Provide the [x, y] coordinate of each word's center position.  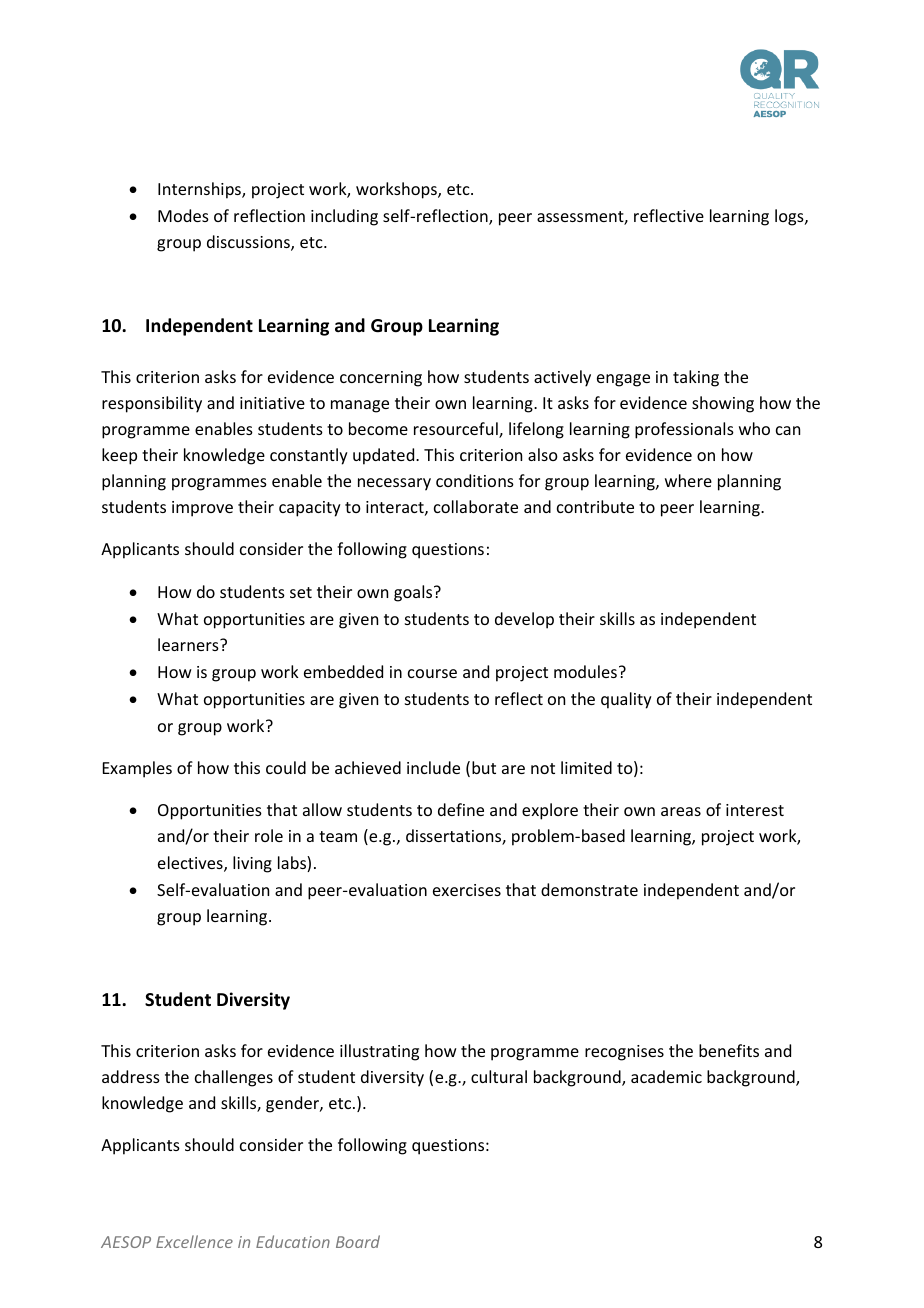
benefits [729, 1050]
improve [202, 509]
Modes [183, 215]
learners [189, 644]
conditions [475, 480]
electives [191, 864]
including [344, 217]
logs [790, 217]
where [688, 480]
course [432, 673]
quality [626, 700]
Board [358, 1241]
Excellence [194, 1241]
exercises [467, 890]
